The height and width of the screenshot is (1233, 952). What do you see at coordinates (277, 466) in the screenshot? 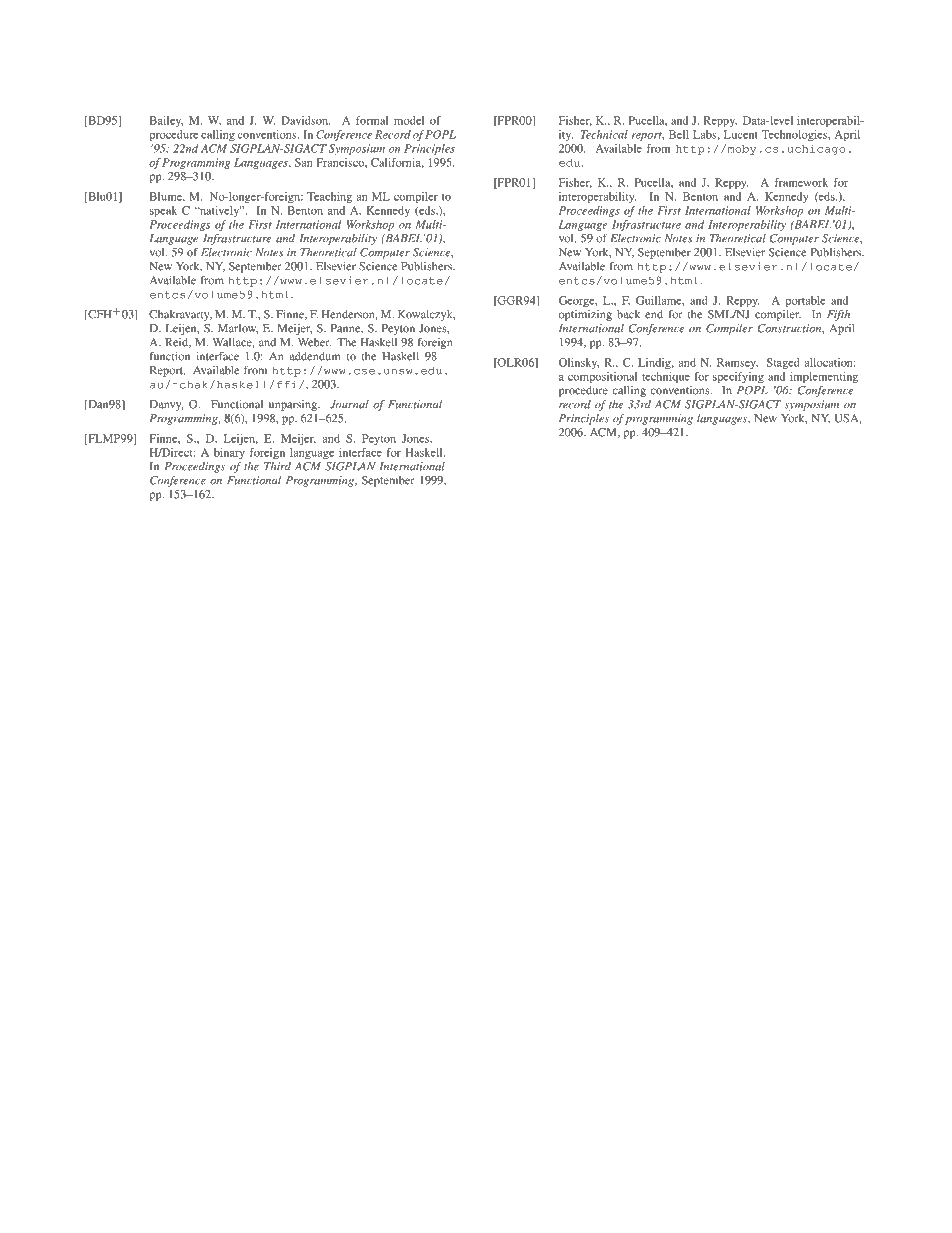
I see `Third` at bounding box center [277, 466].
